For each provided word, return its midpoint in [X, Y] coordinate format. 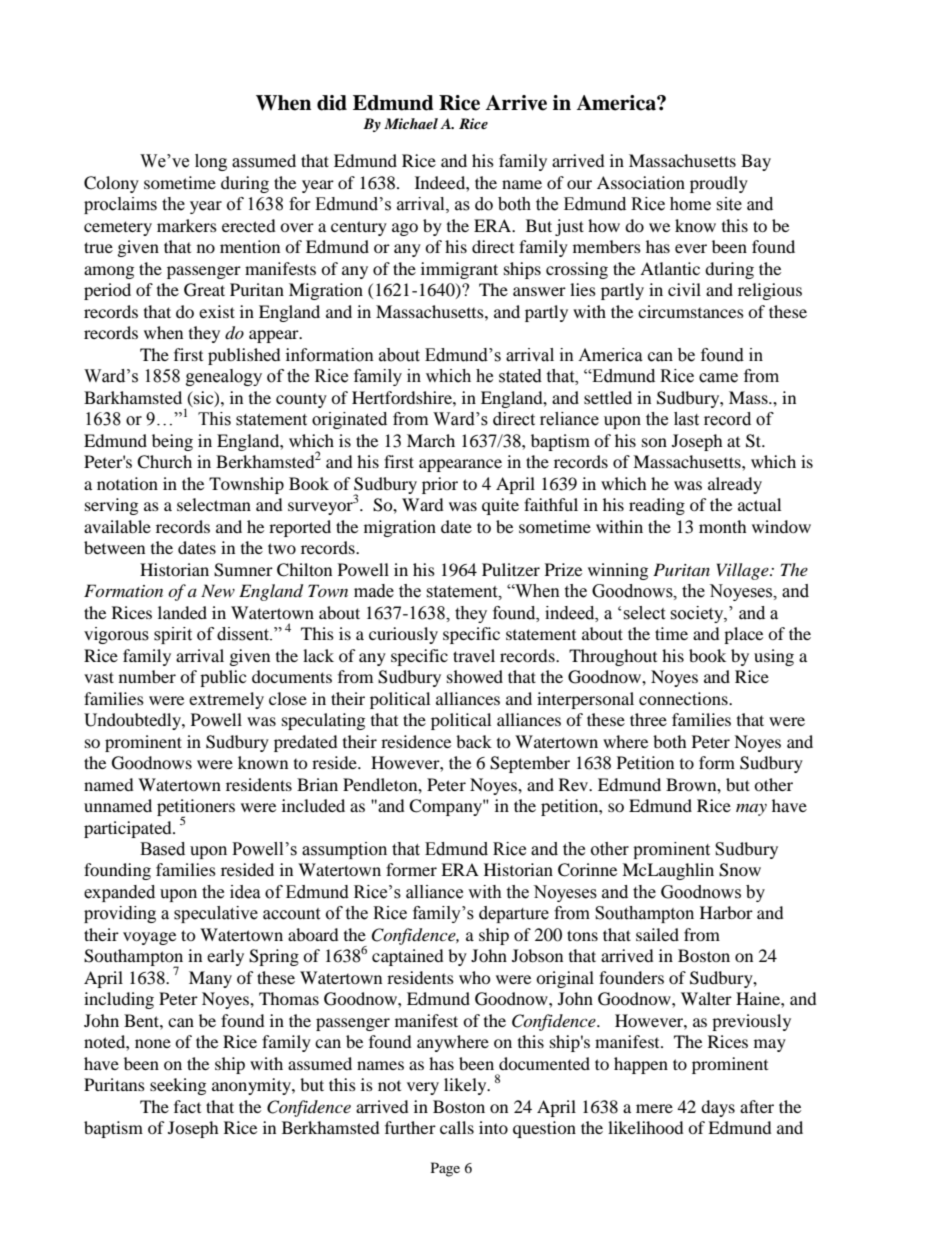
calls [457, 1127]
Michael [411, 123]
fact [187, 1106]
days [718, 1108]
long [211, 162]
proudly [719, 184]
